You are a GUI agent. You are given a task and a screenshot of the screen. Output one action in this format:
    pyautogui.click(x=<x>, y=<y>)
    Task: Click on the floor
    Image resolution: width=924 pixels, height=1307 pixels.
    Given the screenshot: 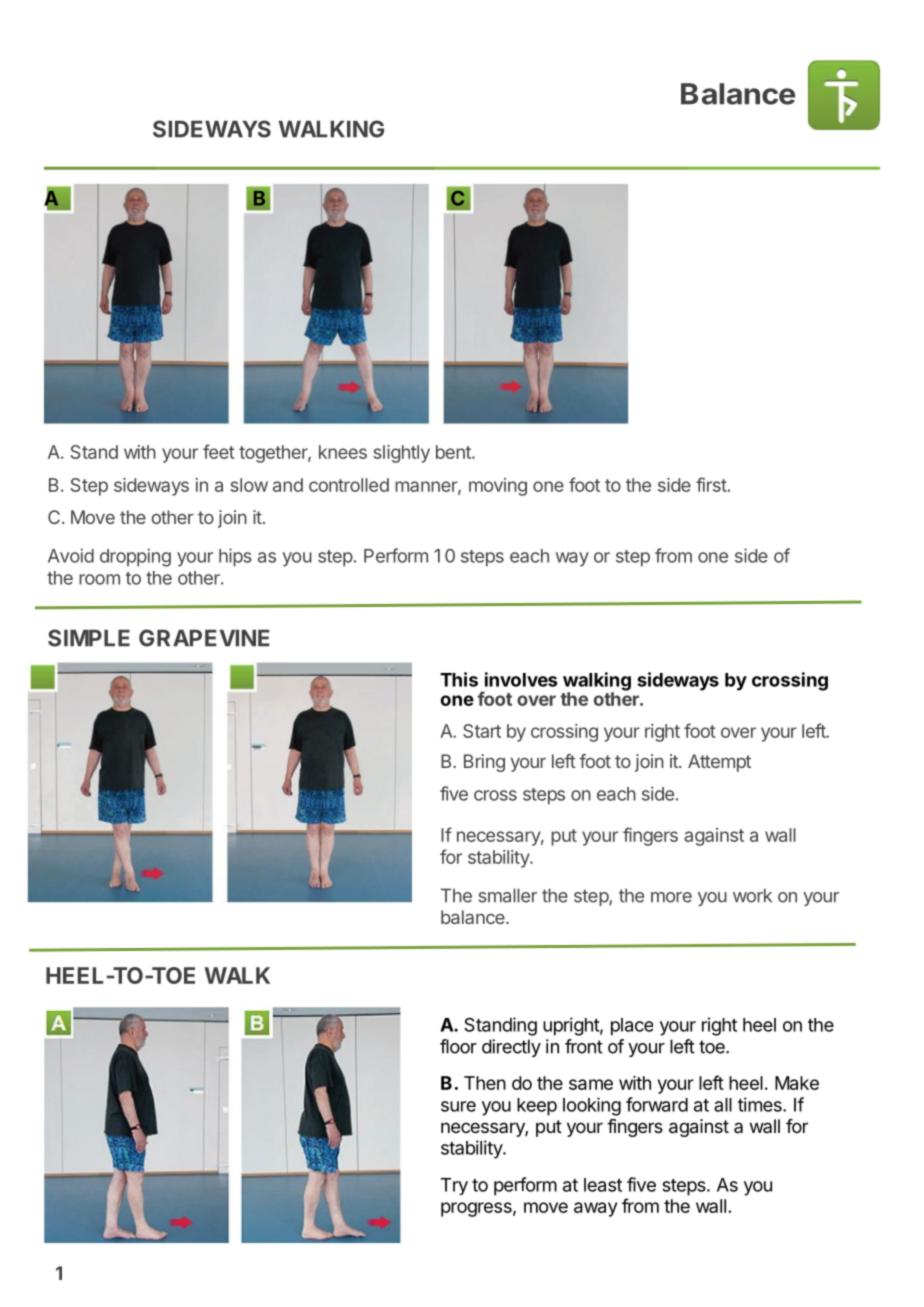 What is the action you would take?
    pyautogui.click(x=458, y=1046)
